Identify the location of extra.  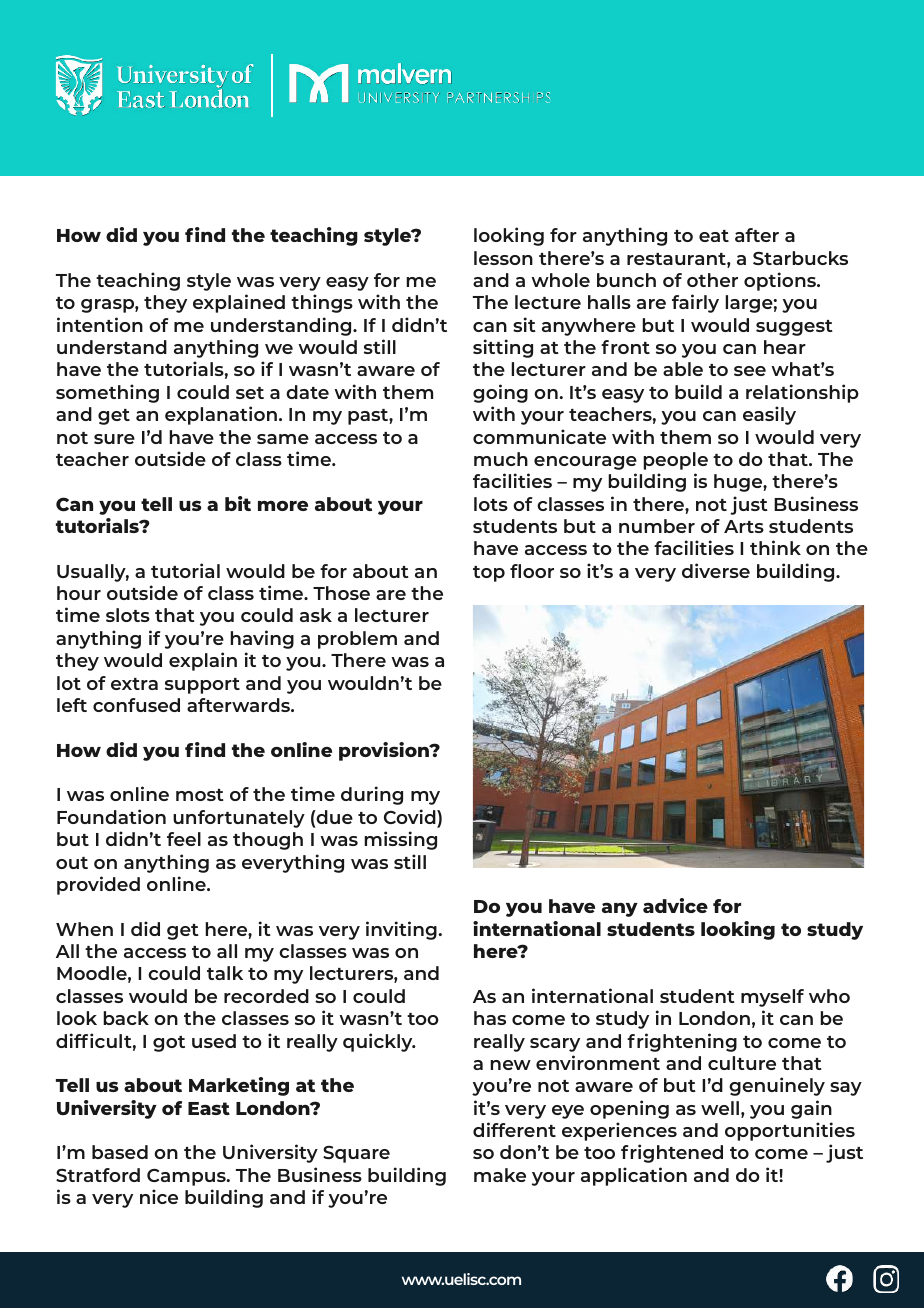
(134, 684).
